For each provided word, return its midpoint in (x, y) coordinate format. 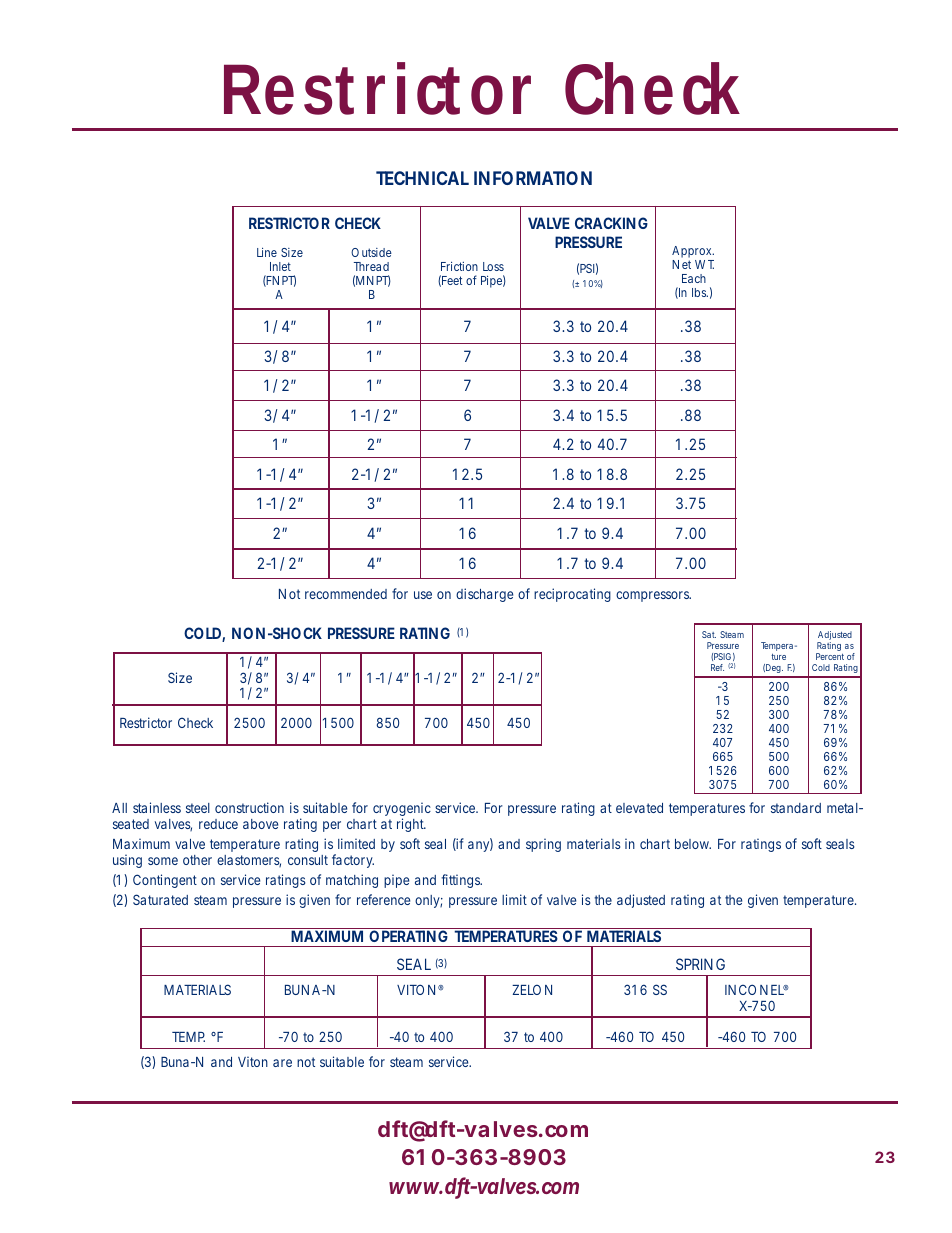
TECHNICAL (422, 178)
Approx (693, 252)
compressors (653, 596)
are (282, 1063)
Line (267, 252)
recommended (346, 594)
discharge (484, 595)
